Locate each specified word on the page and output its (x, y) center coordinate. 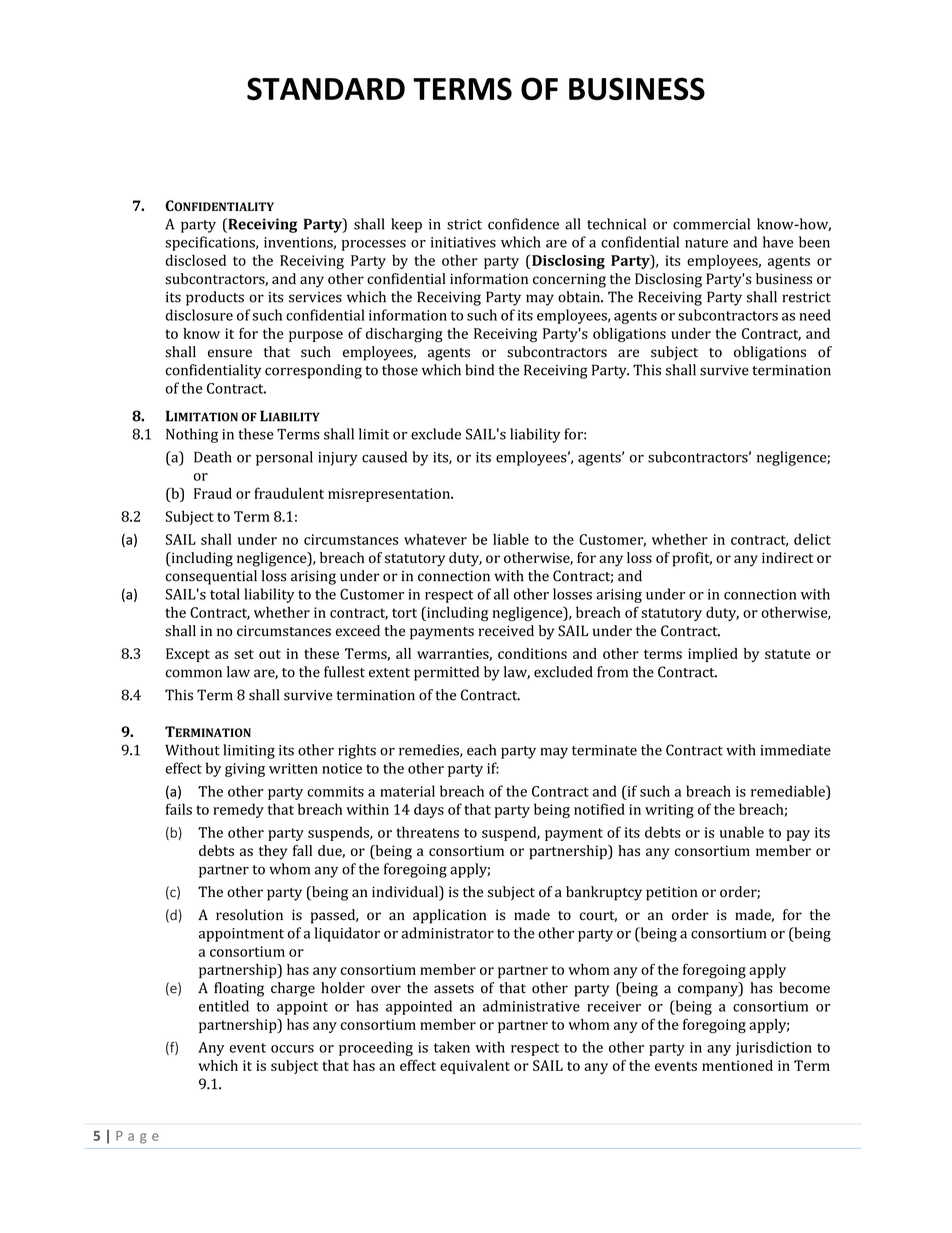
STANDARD (326, 88)
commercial (711, 224)
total (225, 594)
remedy (238, 810)
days (429, 810)
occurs (292, 1049)
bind (479, 370)
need (815, 315)
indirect (787, 557)
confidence (523, 224)
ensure (230, 353)
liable (511, 539)
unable (742, 832)
